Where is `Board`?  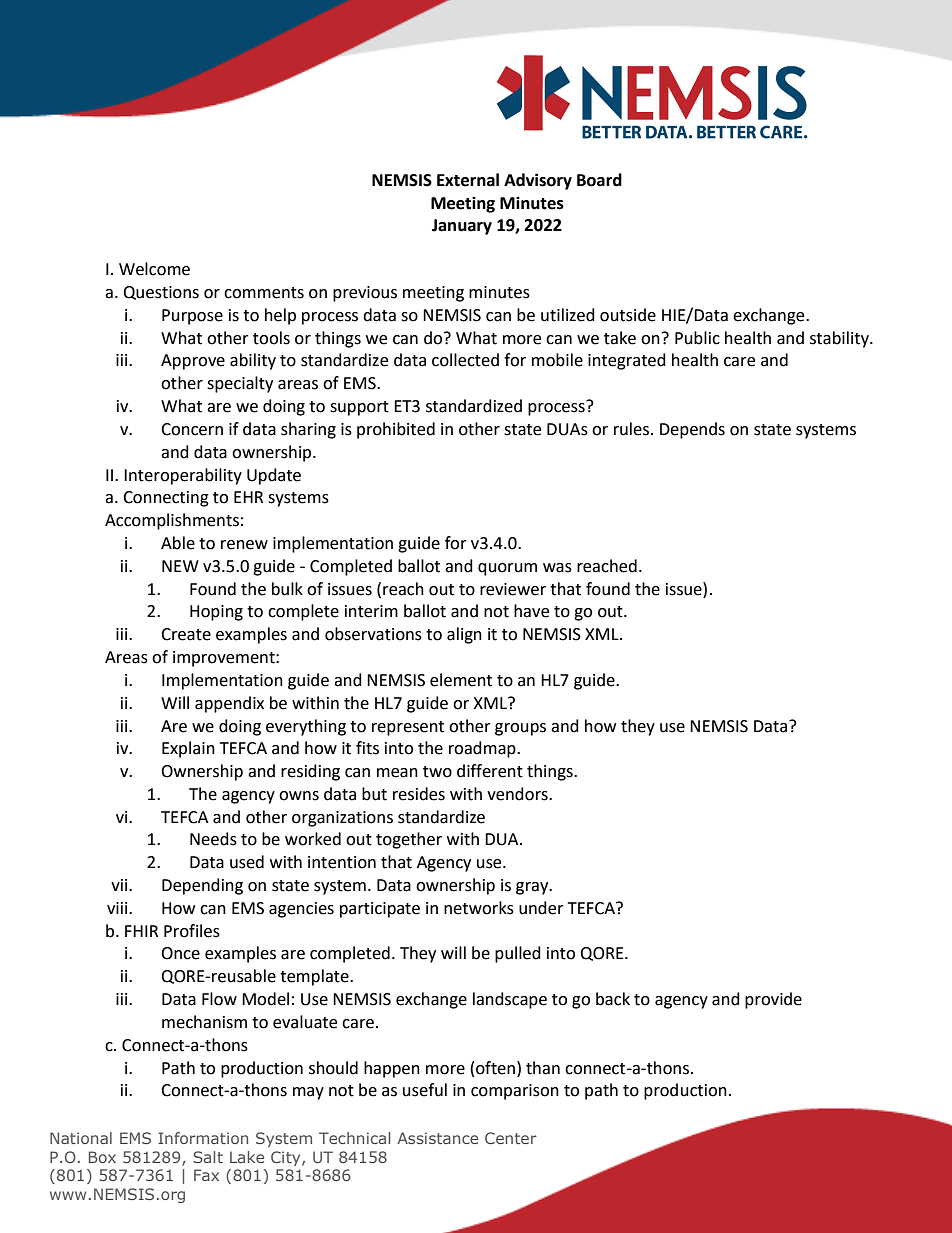 Board is located at coordinates (599, 180).
